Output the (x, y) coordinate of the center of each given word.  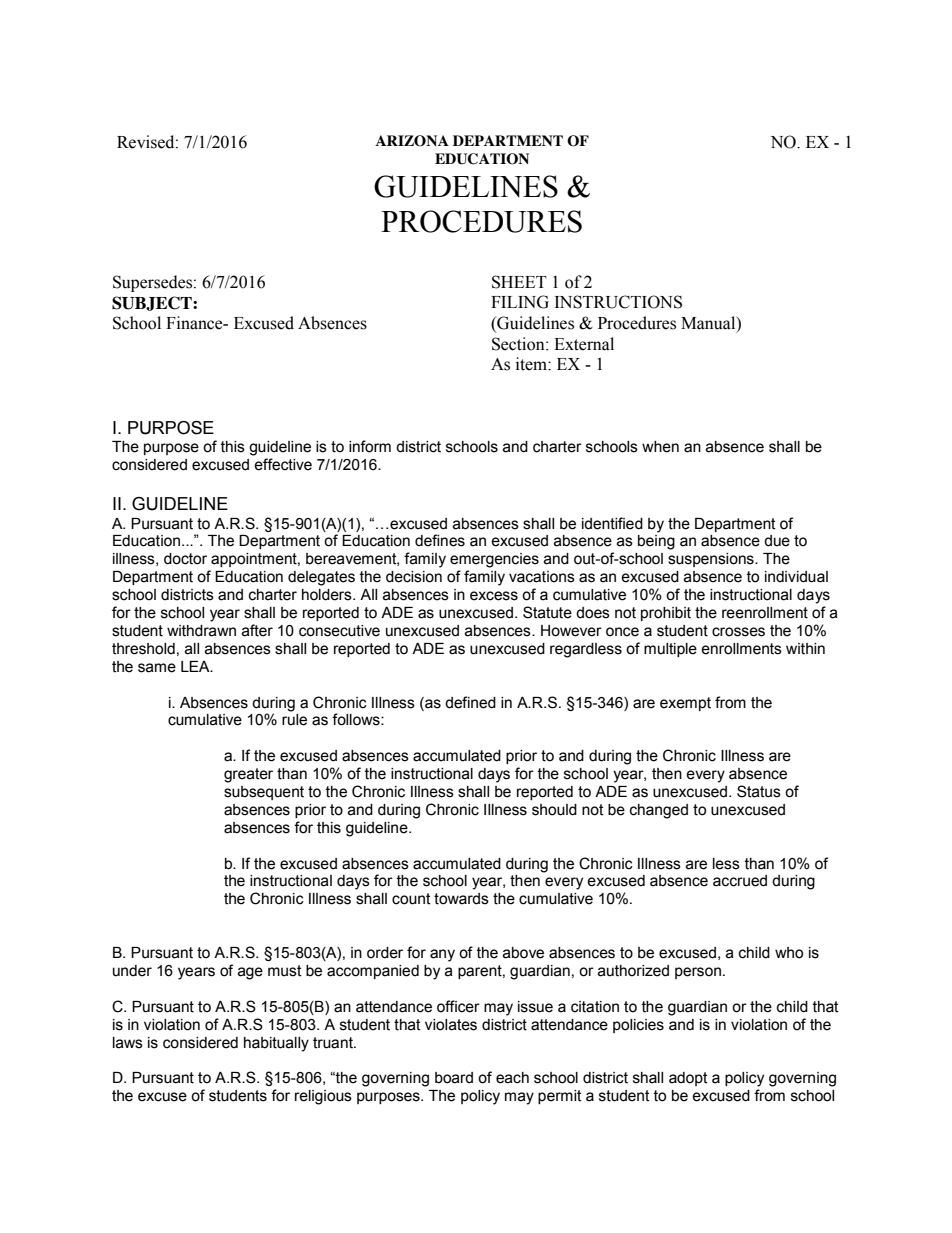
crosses (738, 632)
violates (451, 1025)
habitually (276, 1044)
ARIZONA (412, 141)
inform (370, 446)
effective (283, 464)
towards (461, 899)
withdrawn (201, 631)
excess (494, 596)
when (660, 447)
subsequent (264, 793)
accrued (740, 881)
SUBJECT (153, 303)
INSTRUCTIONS (618, 302)
